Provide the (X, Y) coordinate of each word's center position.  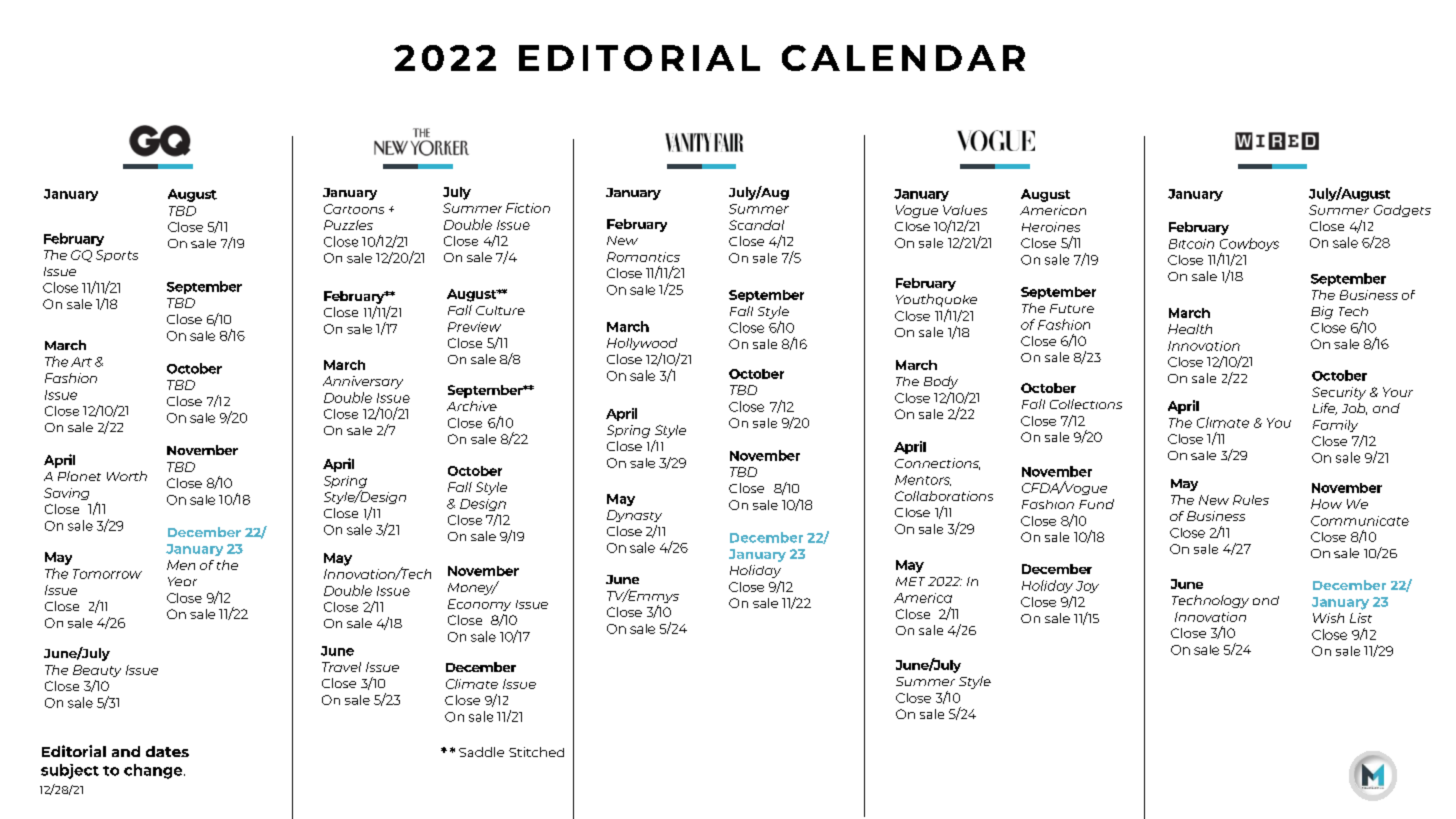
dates (167, 751)
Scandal (756, 225)
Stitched (536, 752)
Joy (1087, 587)
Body (941, 382)
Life (1325, 409)
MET (910, 581)
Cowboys (1249, 246)
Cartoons (354, 209)
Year (182, 581)
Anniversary (363, 382)
